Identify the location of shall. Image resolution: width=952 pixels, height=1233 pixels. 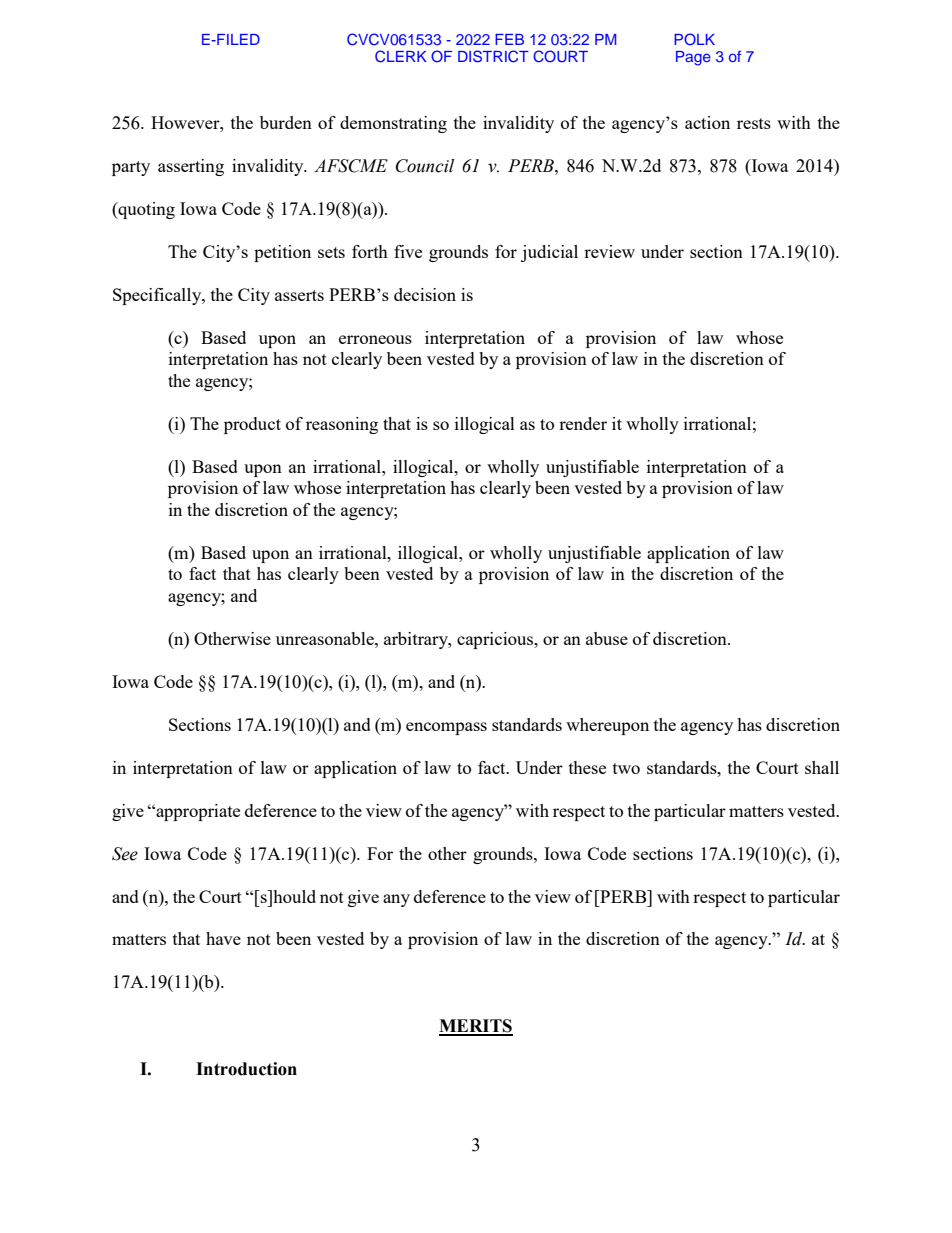
(822, 767).
